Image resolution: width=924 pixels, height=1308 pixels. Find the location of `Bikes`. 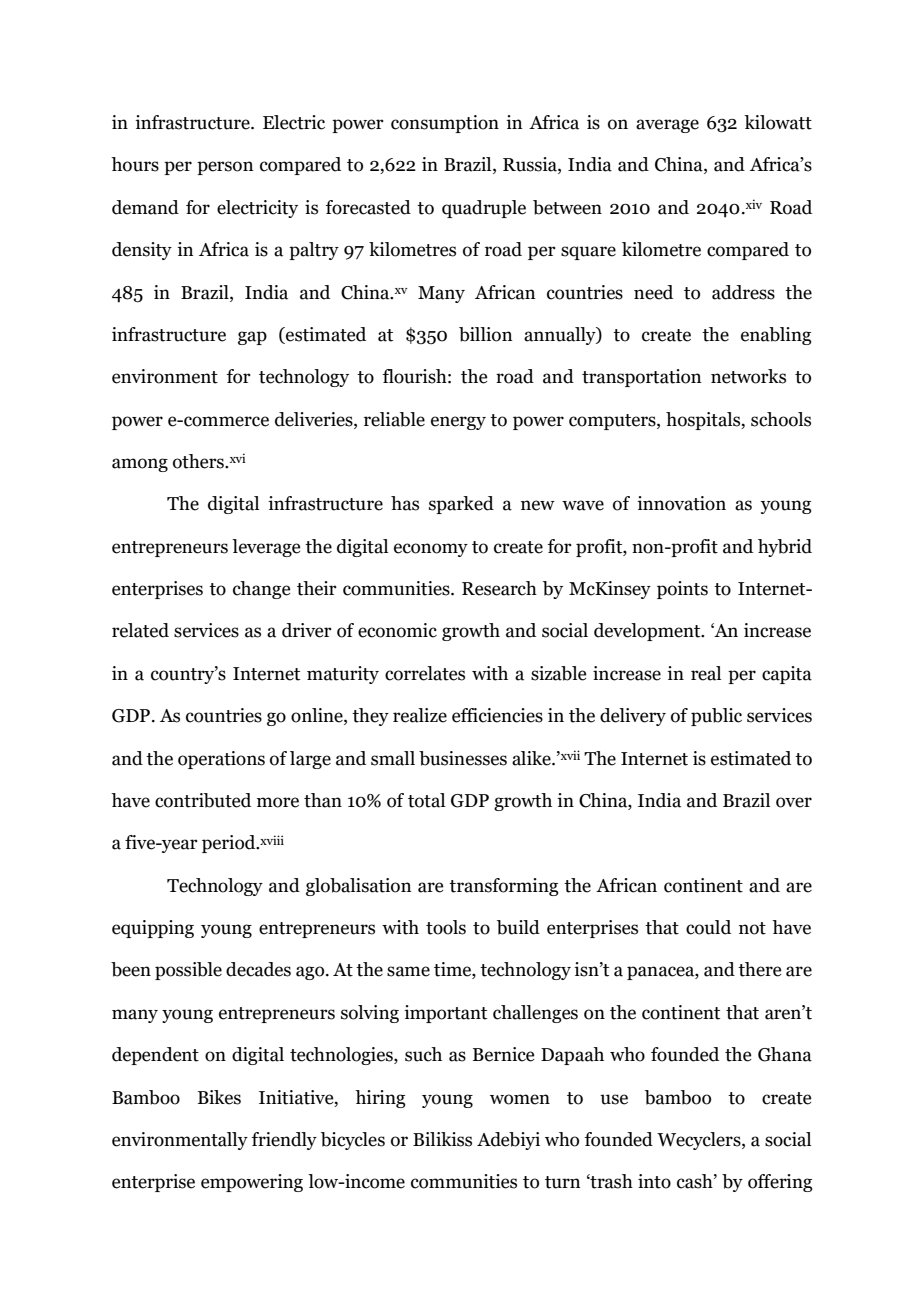

Bikes is located at coordinates (219, 1097).
